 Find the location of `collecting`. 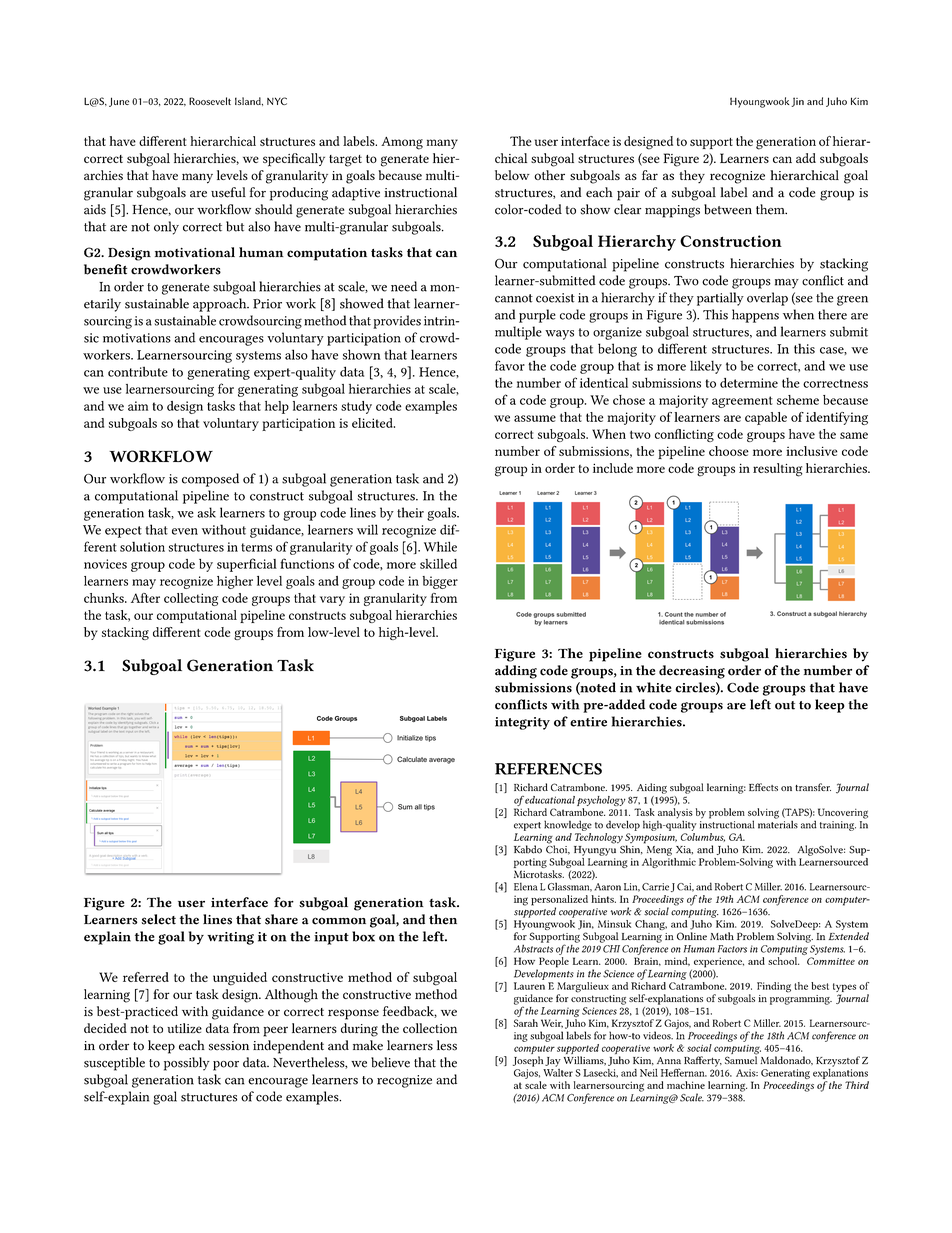

collecting is located at coordinates (191, 599).
